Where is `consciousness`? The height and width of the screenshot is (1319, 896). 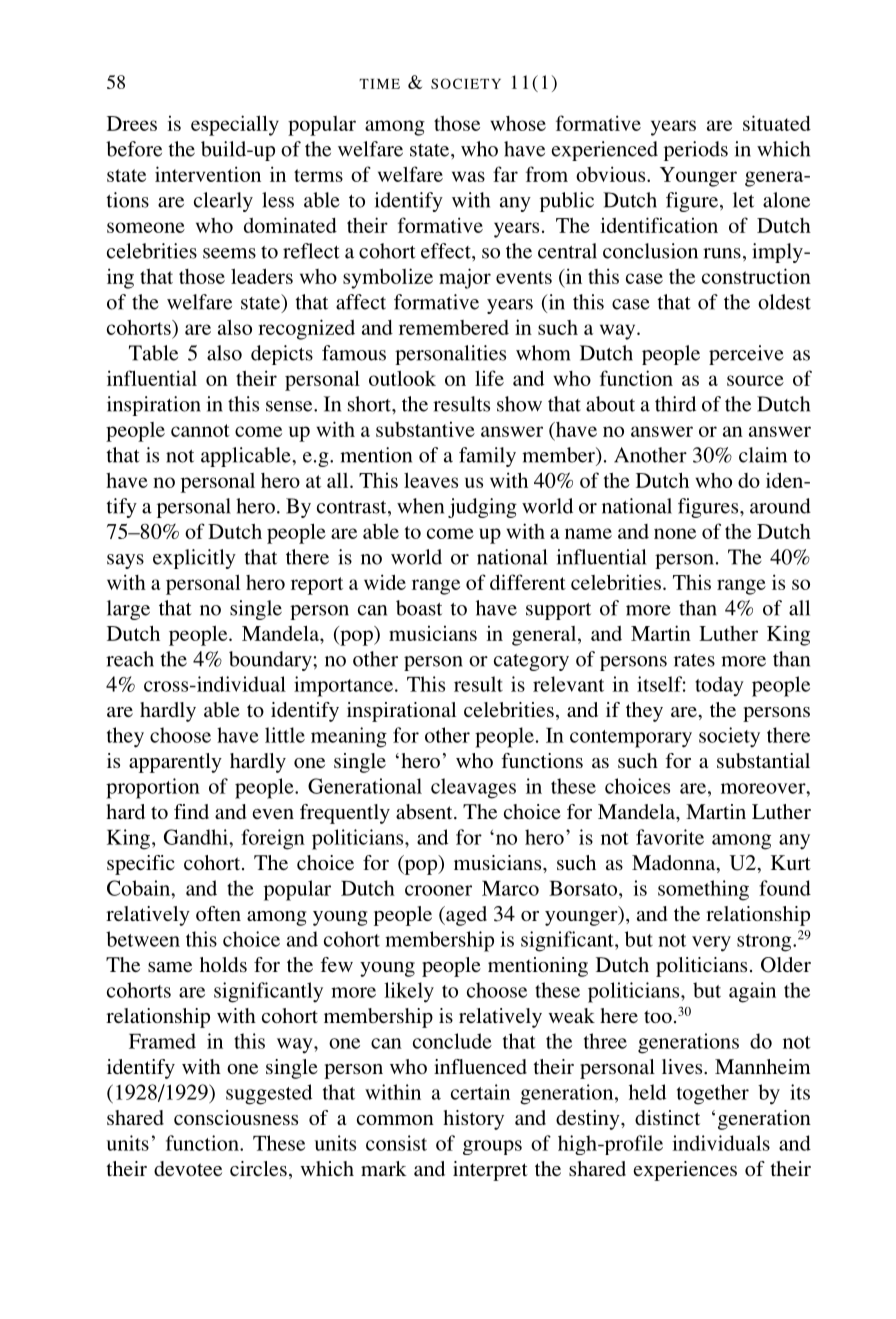 consciousness is located at coordinates (236, 1117).
